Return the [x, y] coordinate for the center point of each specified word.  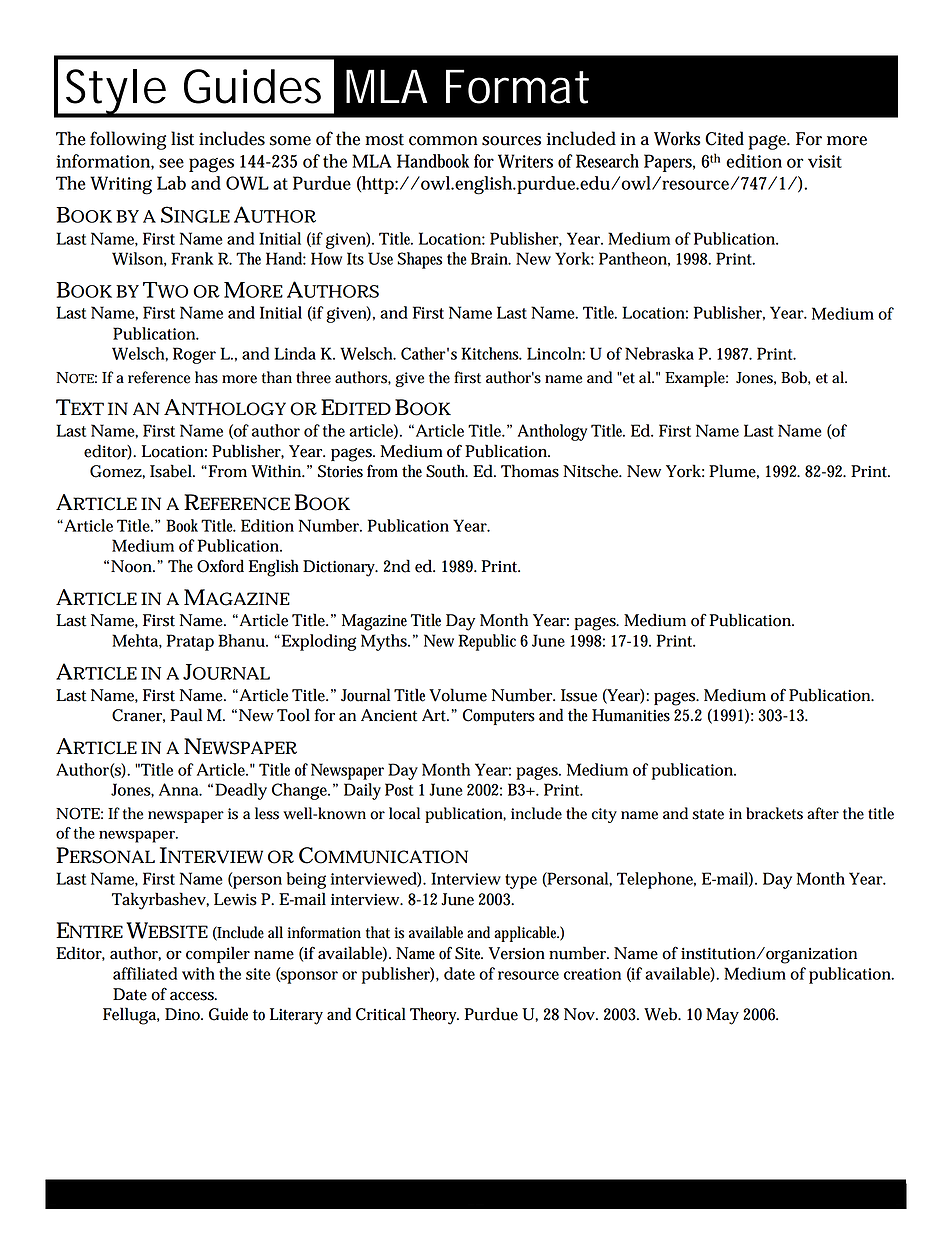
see [171, 163]
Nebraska [659, 353]
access [193, 996]
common [443, 141]
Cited [724, 138]
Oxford [220, 566]
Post [399, 789]
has [206, 377]
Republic [487, 642]
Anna [180, 789]
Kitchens [491, 353]
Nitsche [592, 471]
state [708, 814]
